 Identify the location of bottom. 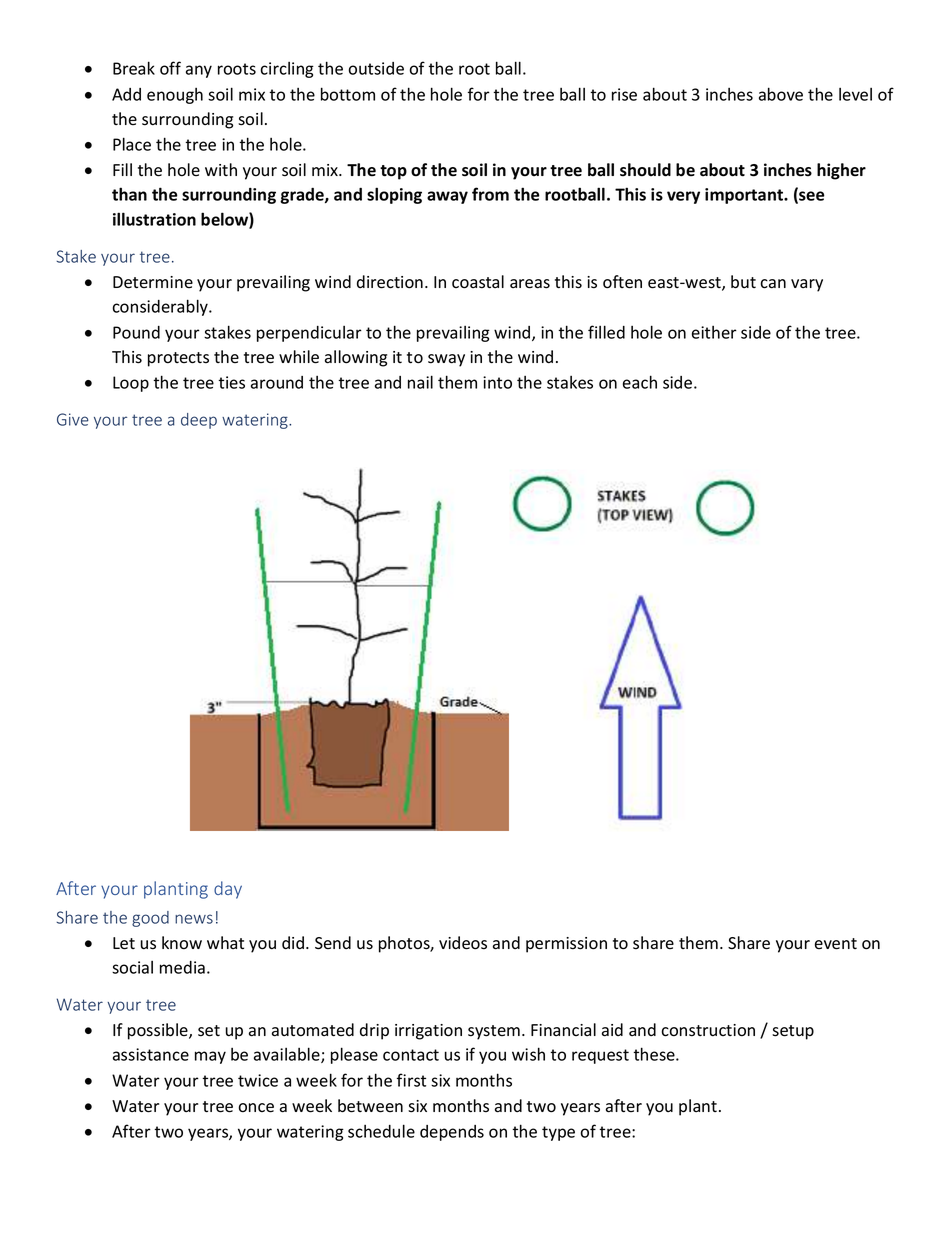
(348, 94).
